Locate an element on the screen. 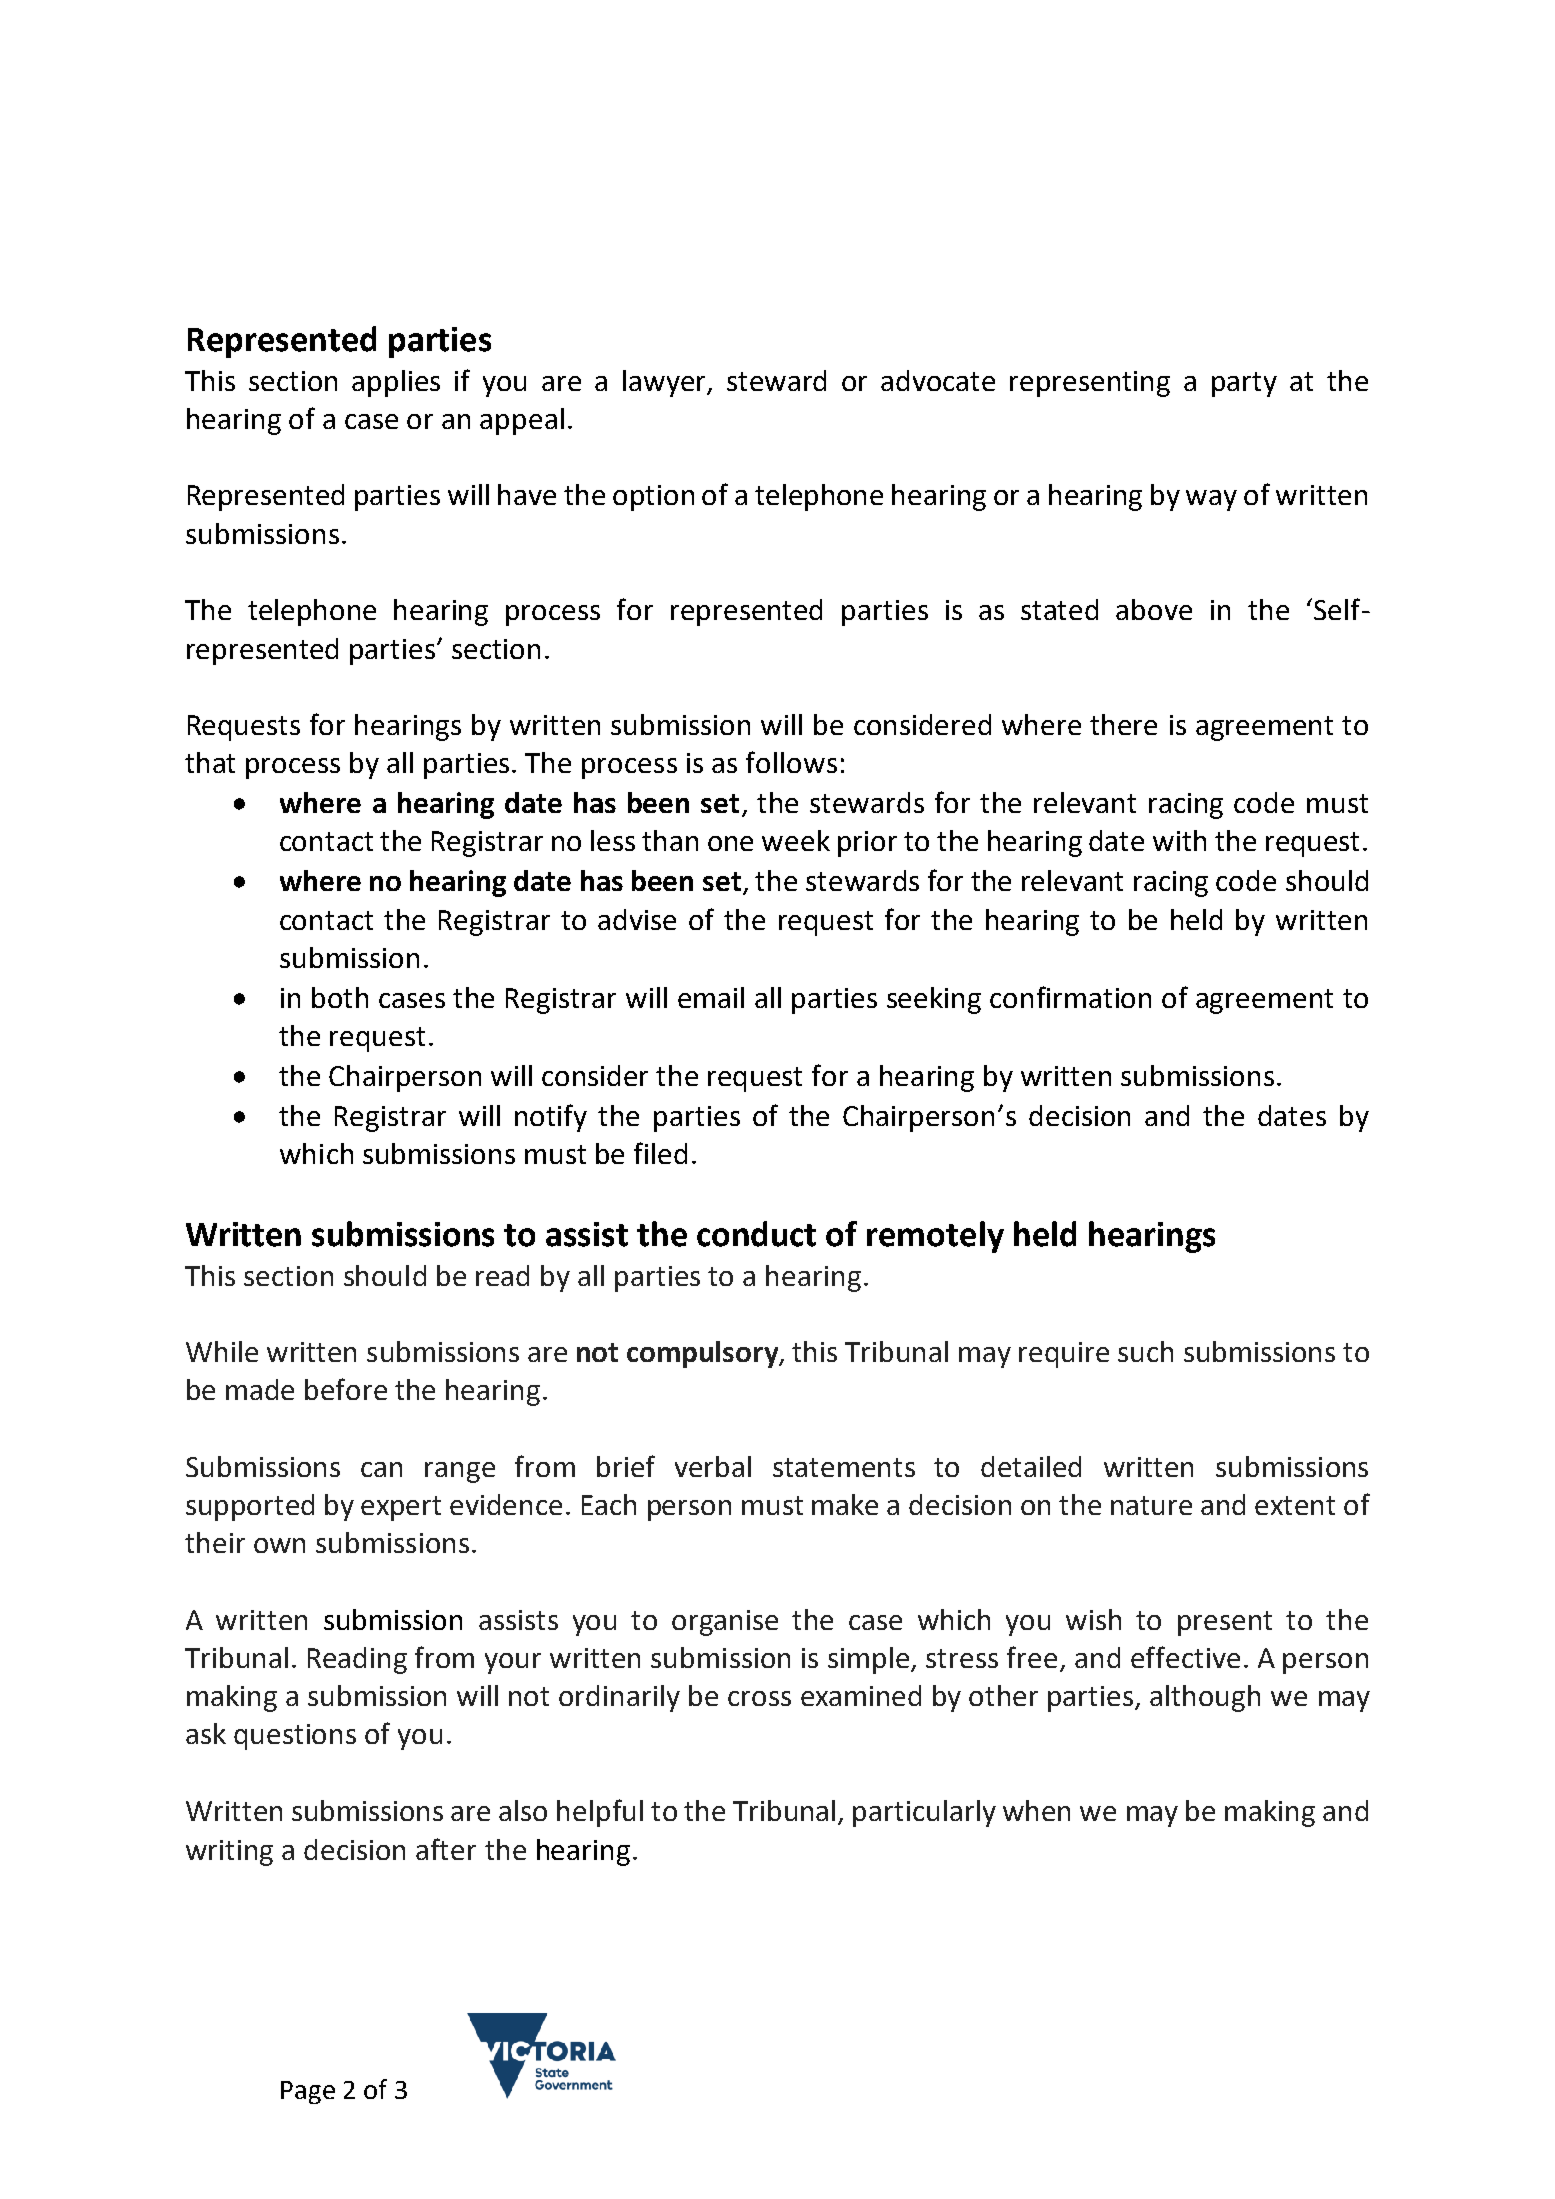  way is located at coordinates (1211, 500).
